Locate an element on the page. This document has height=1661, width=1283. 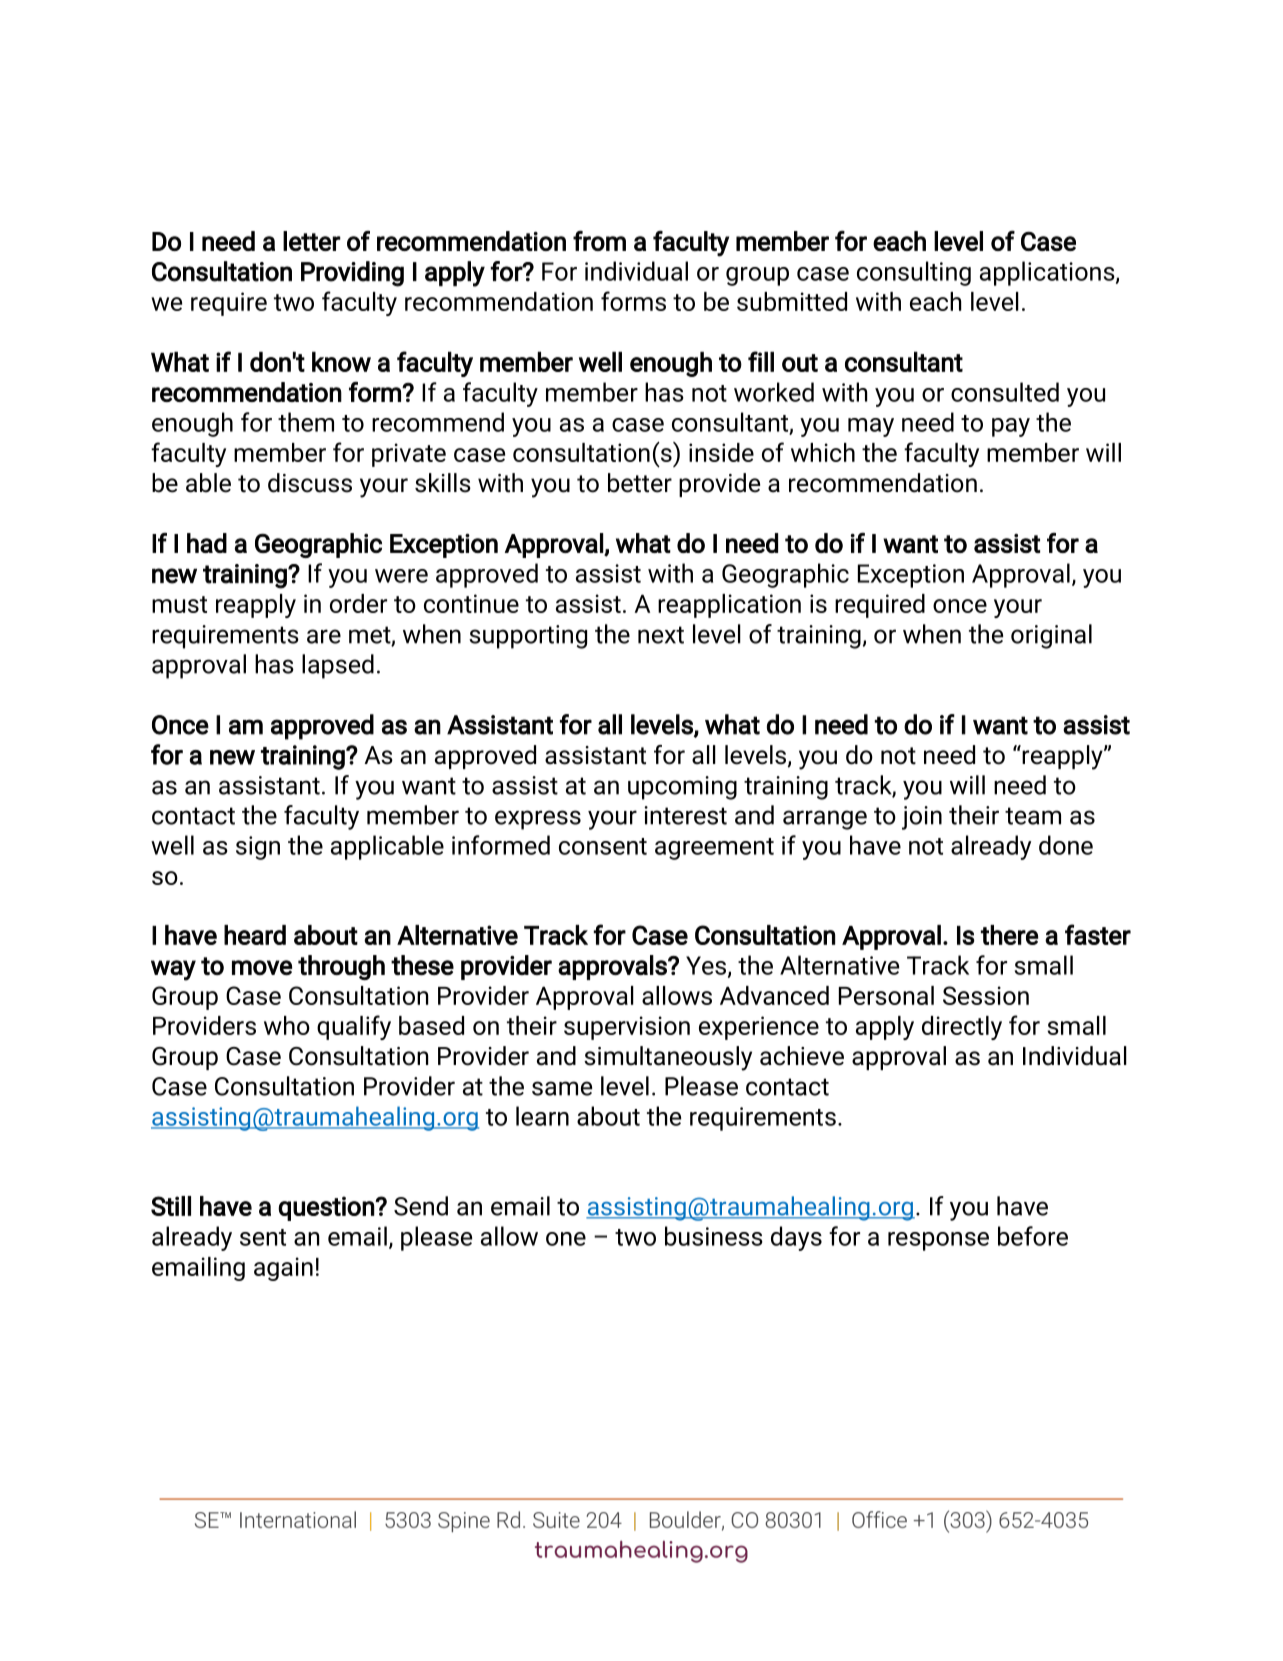
from is located at coordinates (599, 240).
